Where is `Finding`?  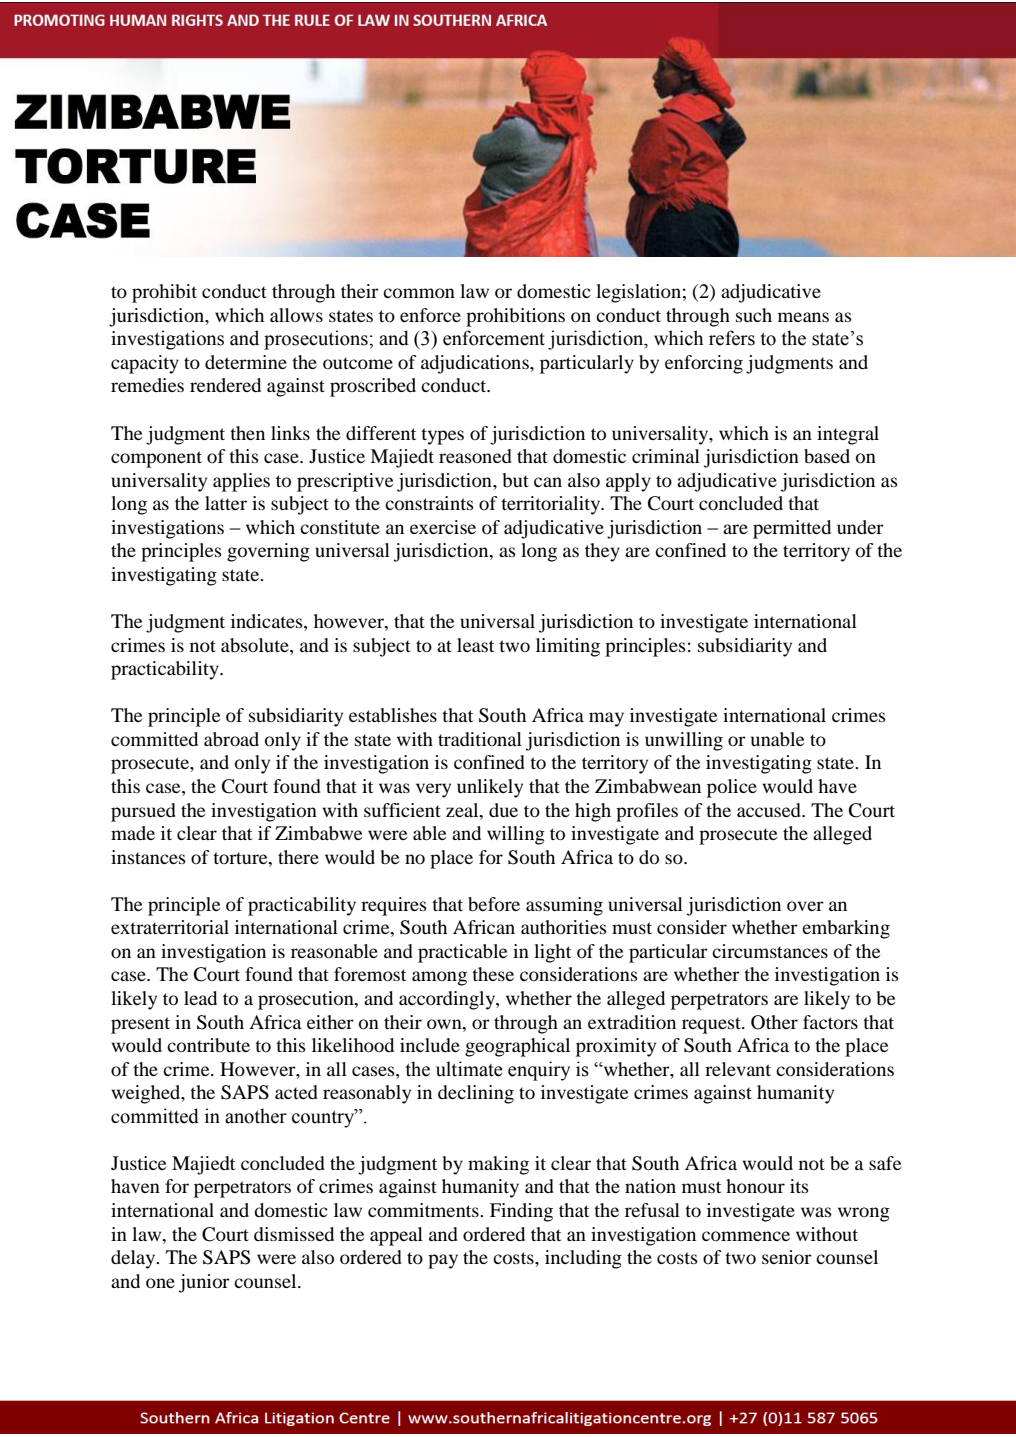
Finding is located at coordinates (521, 1212).
